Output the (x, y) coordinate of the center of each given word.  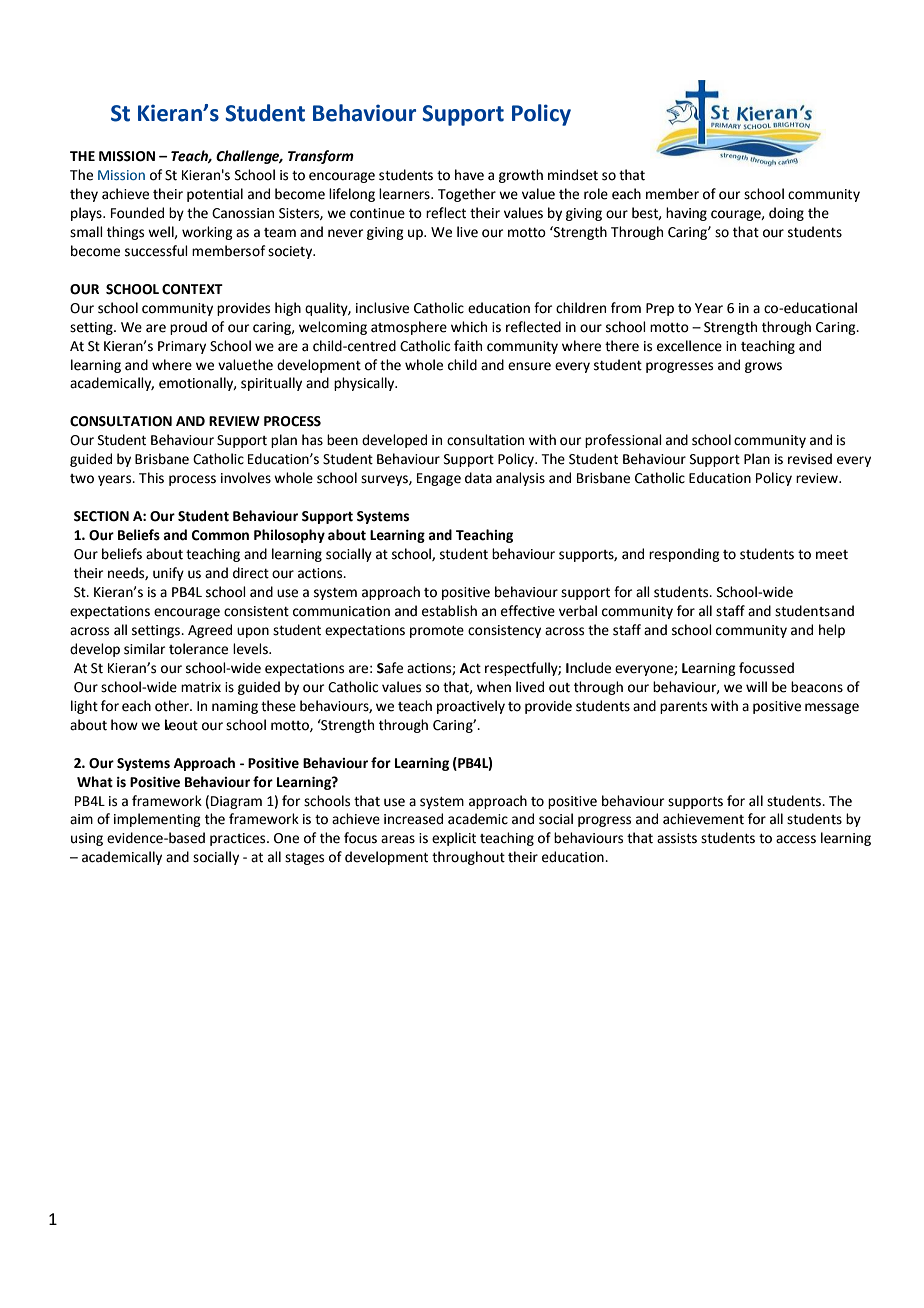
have (469, 175)
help (832, 631)
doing (786, 214)
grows (763, 367)
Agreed (210, 631)
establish (449, 611)
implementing (157, 820)
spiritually (271, 384)
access (796, 839)
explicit (454, 839)
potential (215, 195)
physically (365, 384)
